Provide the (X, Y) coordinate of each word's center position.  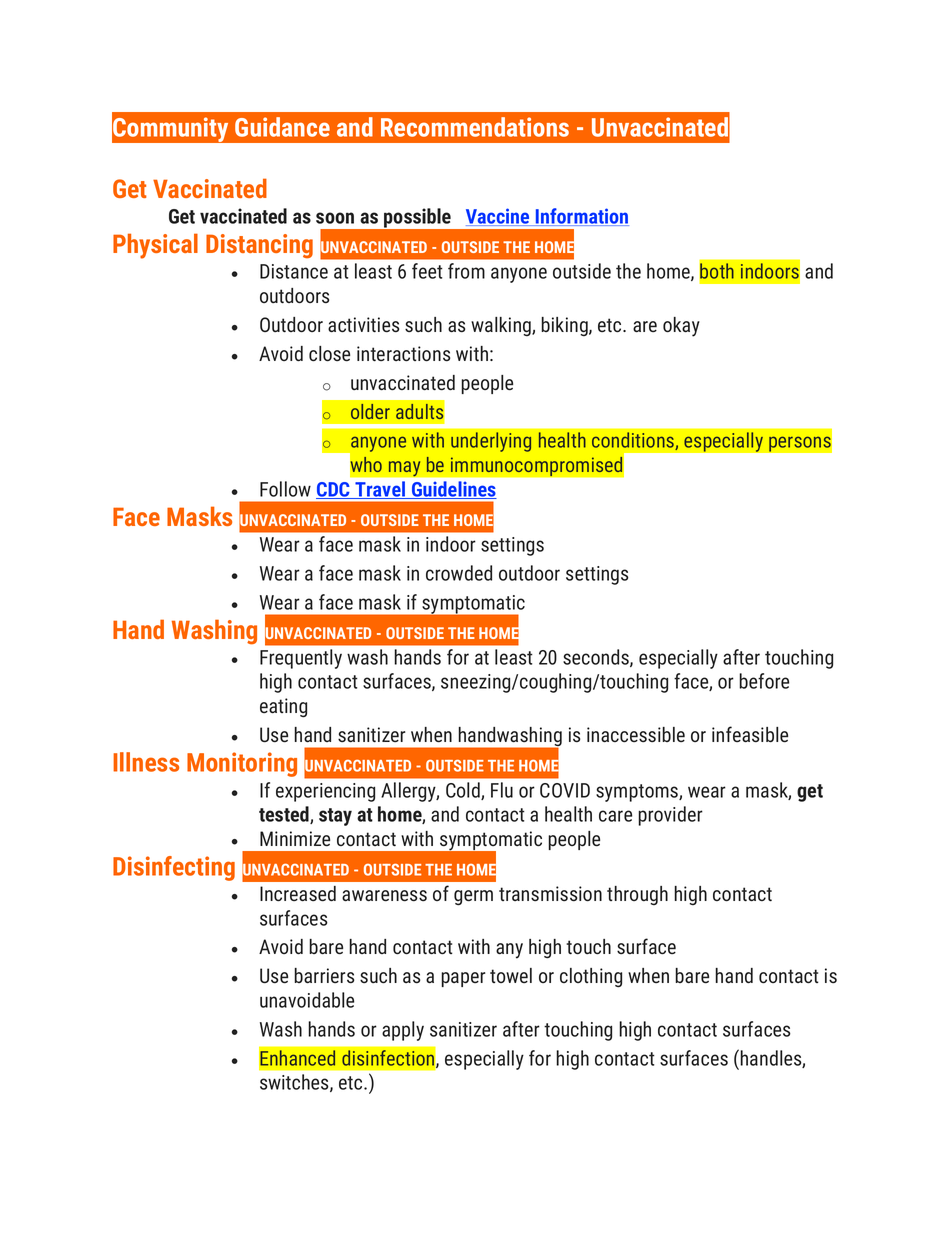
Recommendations (475, 127)
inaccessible (636, 735)
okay (681, 327)
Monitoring (242, 764)
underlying (491, 442)
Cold (464, 791)
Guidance (282, 127)
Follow (285, 489)
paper (463, 979)
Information (581, 217)
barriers (324, 975)
